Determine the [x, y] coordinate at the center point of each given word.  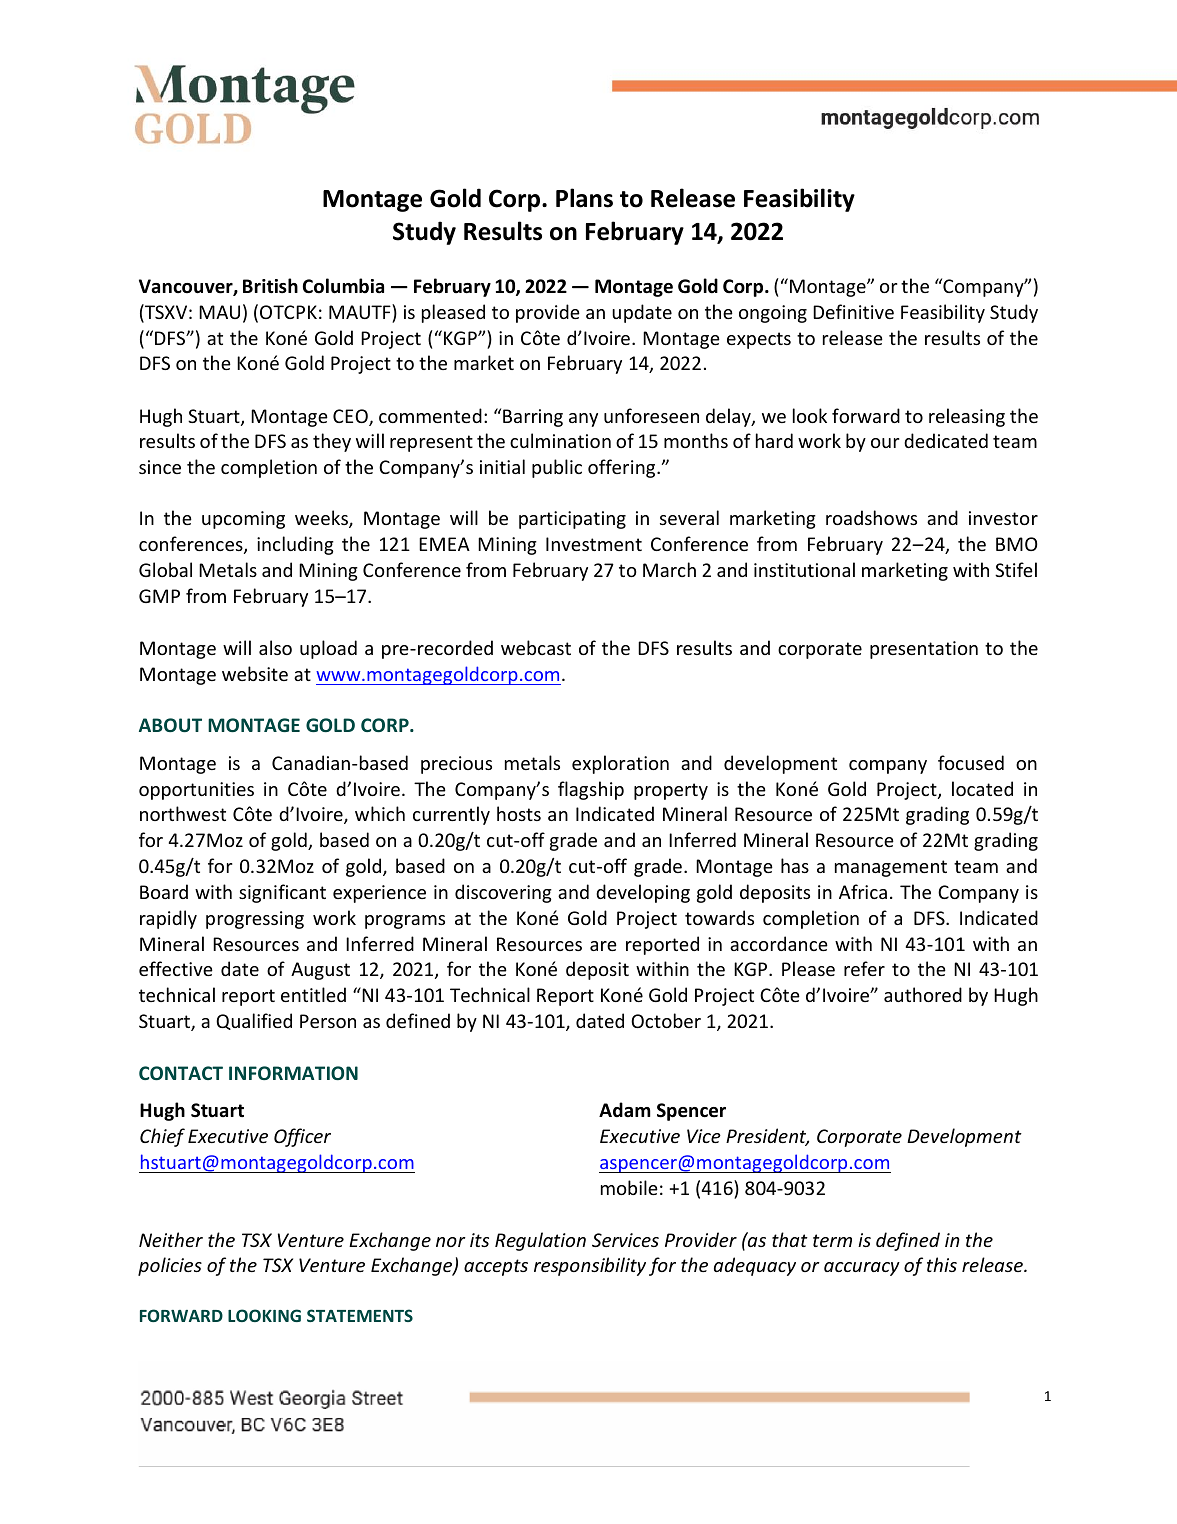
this [942, 1264]
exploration [620, 764]
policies [170, 1266]
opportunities [196, 791]
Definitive [853, 311]
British [270, 286]
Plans [584, 198]
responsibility [590, 1266]
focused [971, 762]
